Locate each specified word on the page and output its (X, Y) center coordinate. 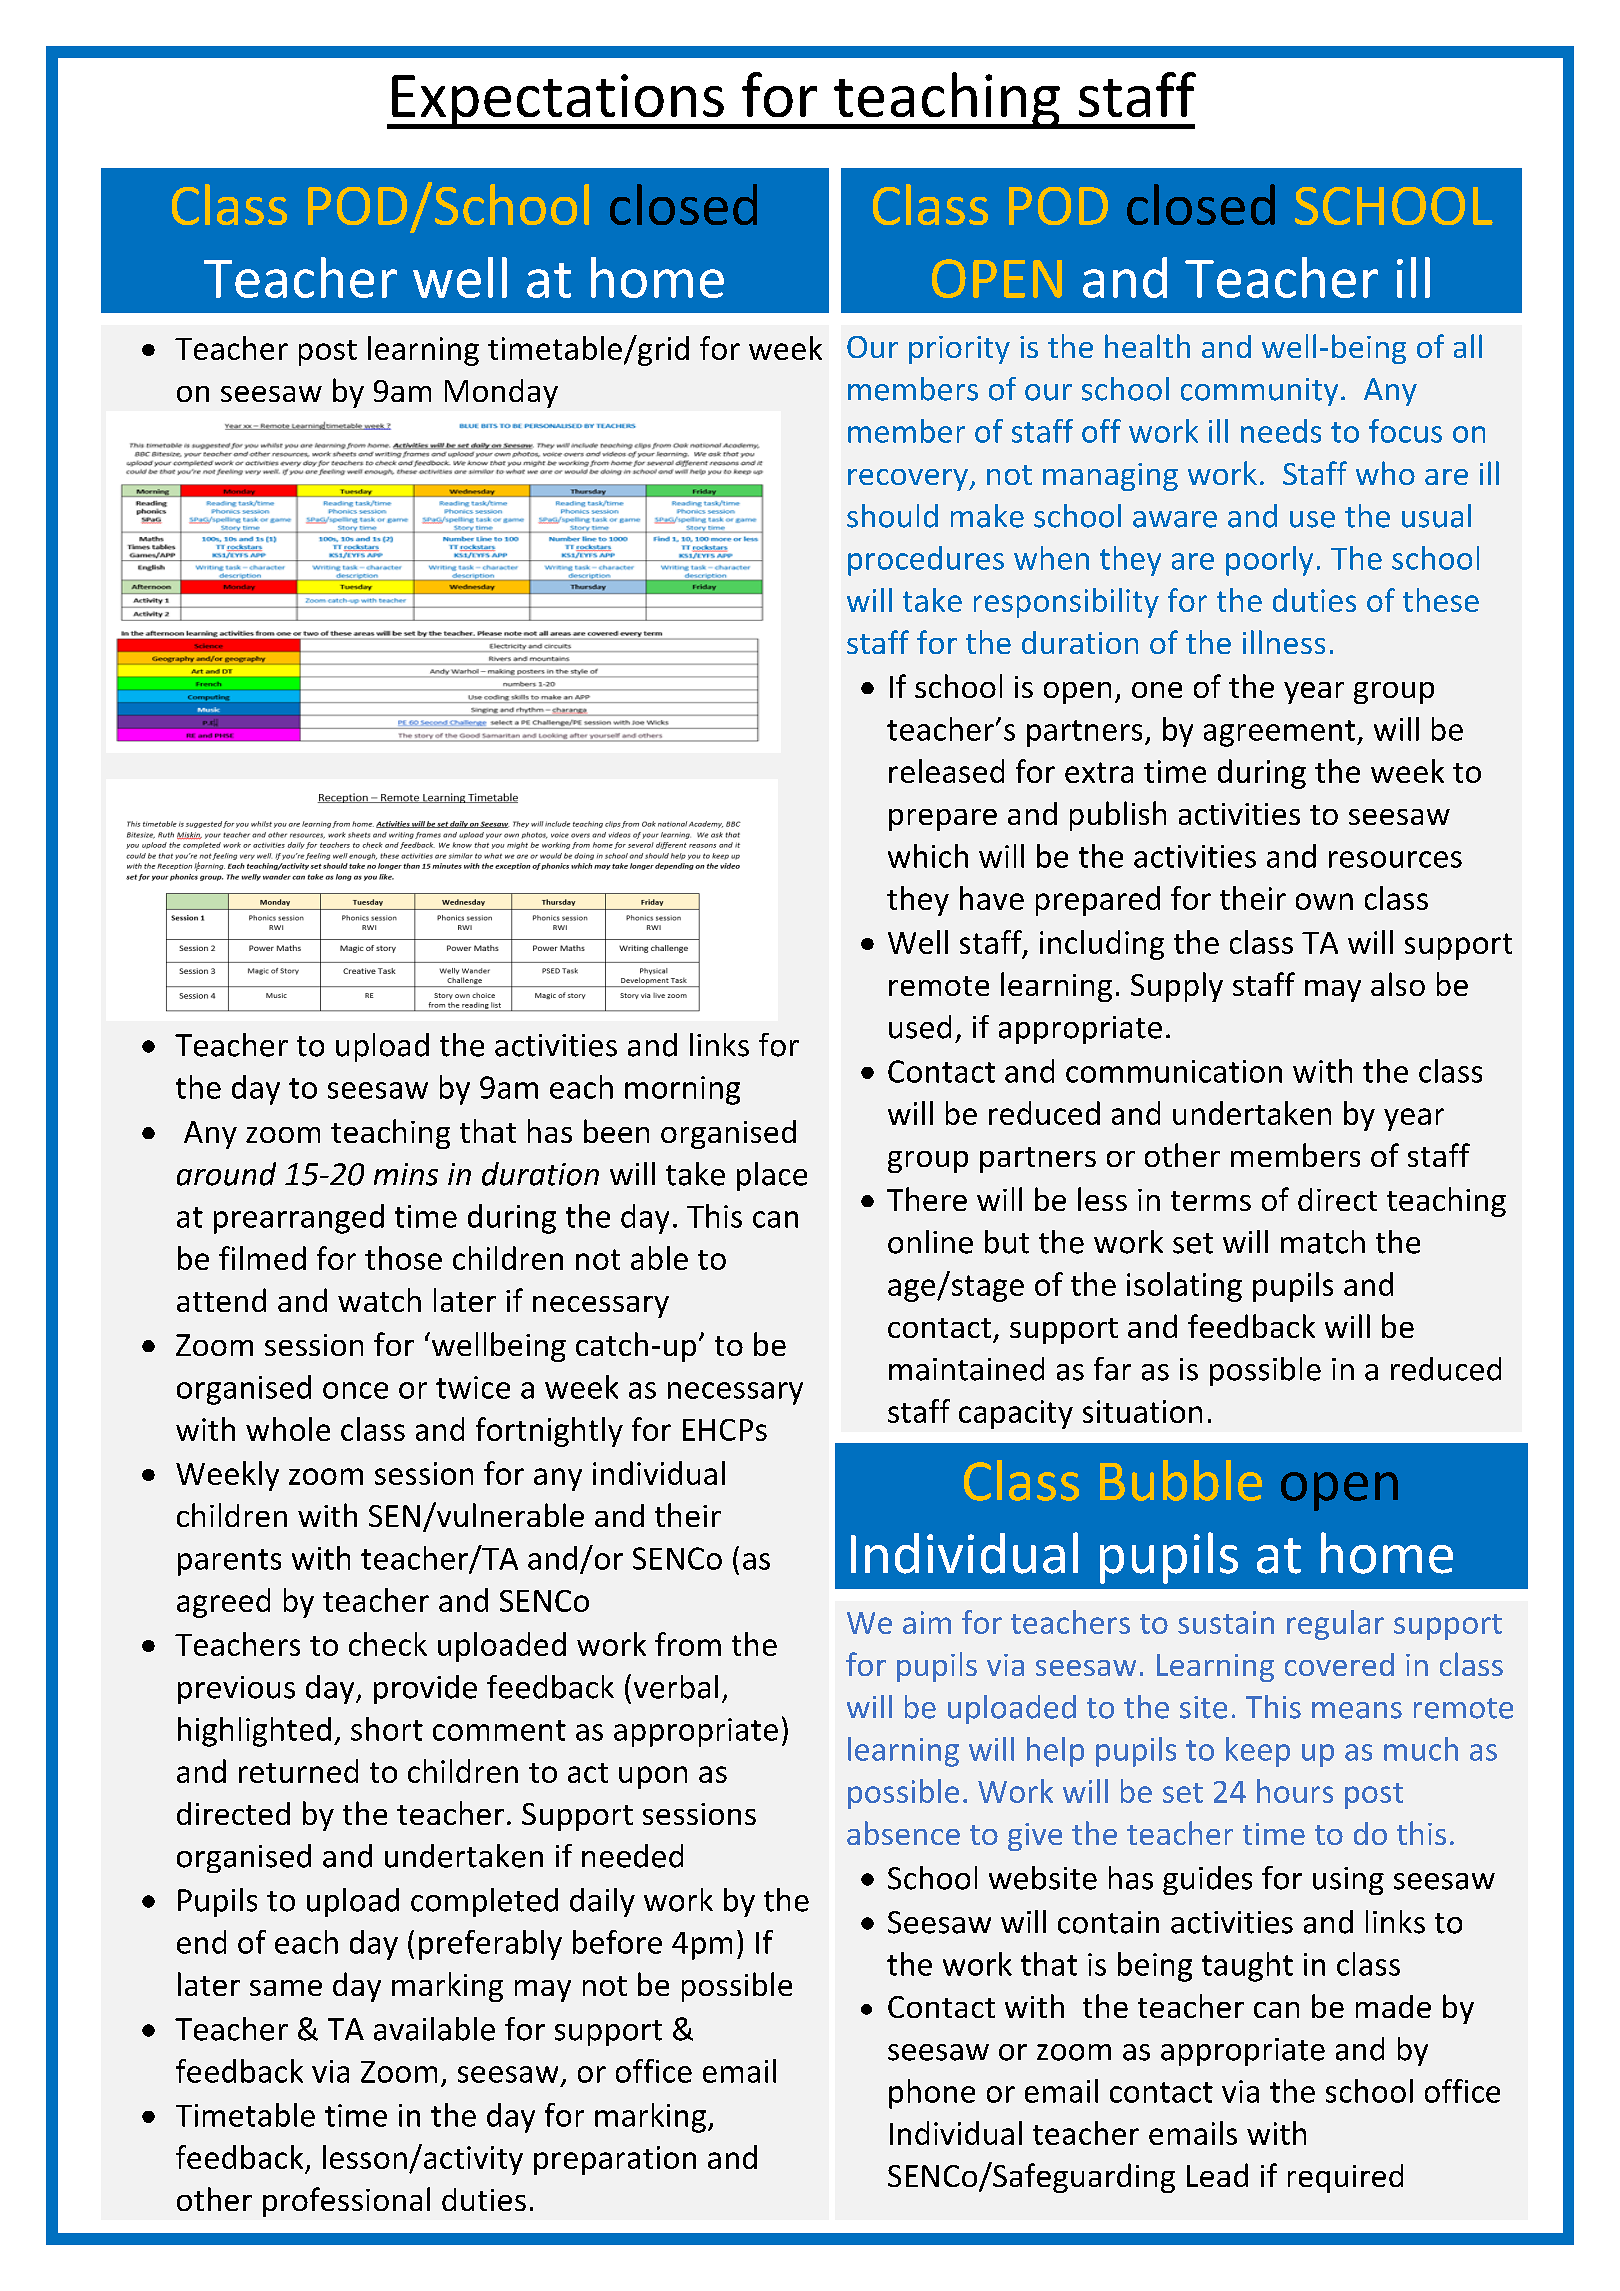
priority (959, 350)
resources (1395, 859)
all (1468, 346)
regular (1335, 1625)
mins (406, 1174)
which (928, 856)
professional (346, 2202)
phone (932, 2094)
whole (288, 1429)
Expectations (558, 101)
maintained (966, 1369)
